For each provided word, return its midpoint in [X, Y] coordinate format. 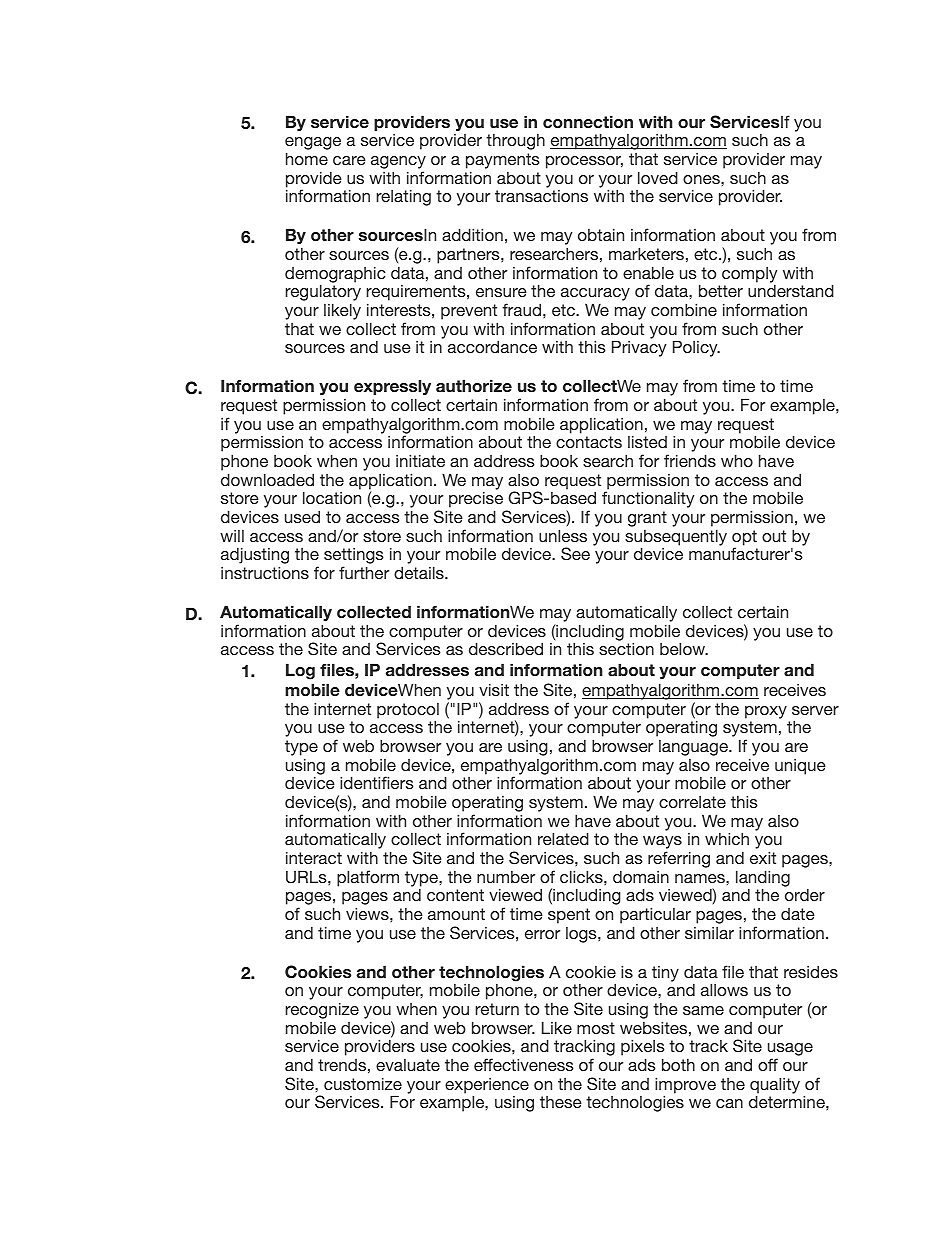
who [737, 460]
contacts [589, 442]
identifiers [377, 782]
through [515, 142]
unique [800, 767]
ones [702, 179]
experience [487, 1087]
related [563, 838]
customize [363, 1083]
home [307, 158]
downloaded [267, 479]
